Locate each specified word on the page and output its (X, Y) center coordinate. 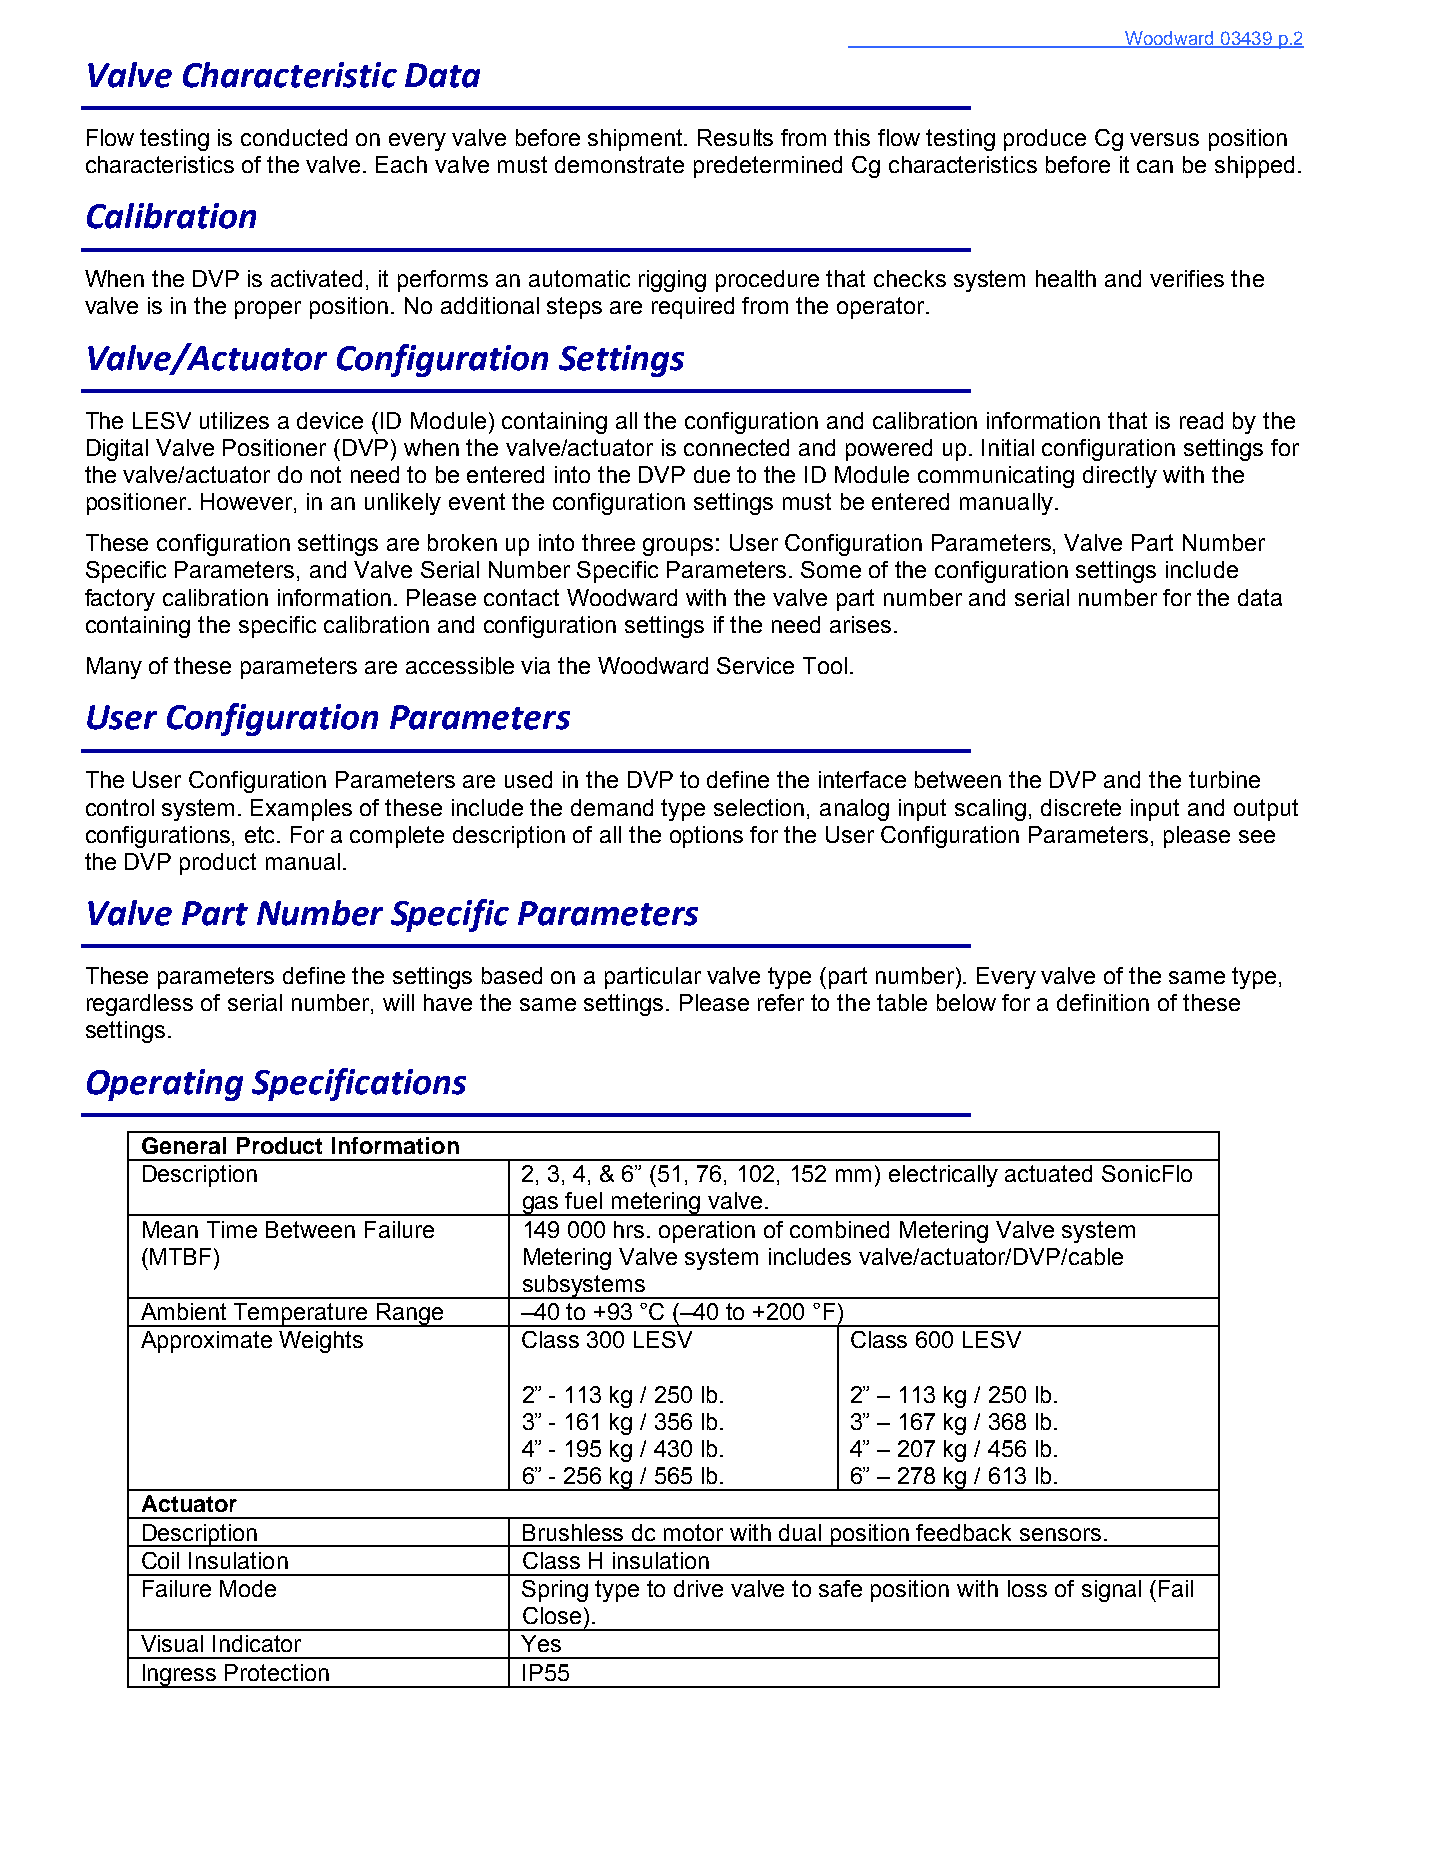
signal (1111, 1591)
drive (698, 1588)
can (1155, 166)
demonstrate (619, 164)
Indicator (257, 1643)
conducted (294, 137)
